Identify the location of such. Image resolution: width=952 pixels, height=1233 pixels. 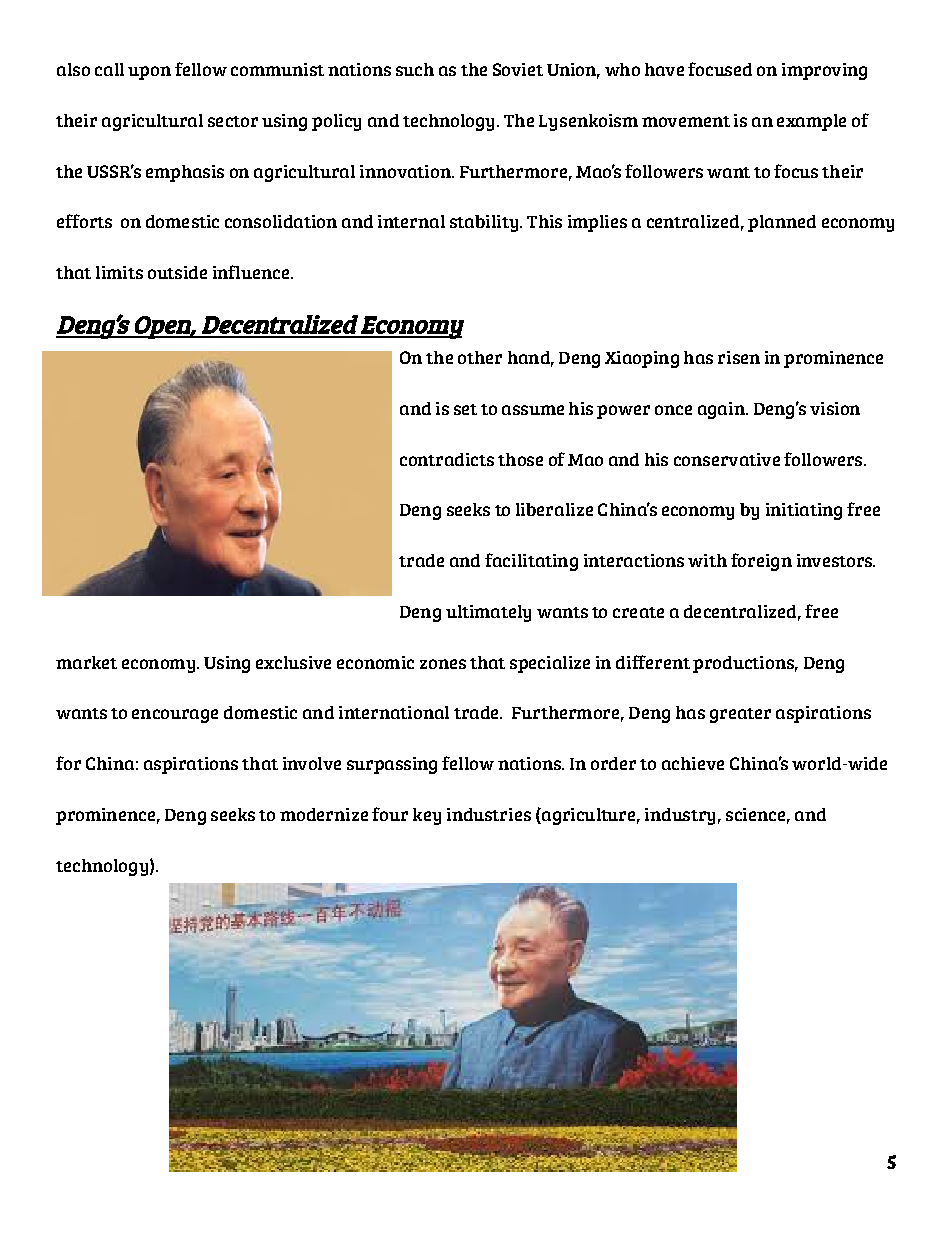
(415, 69).
